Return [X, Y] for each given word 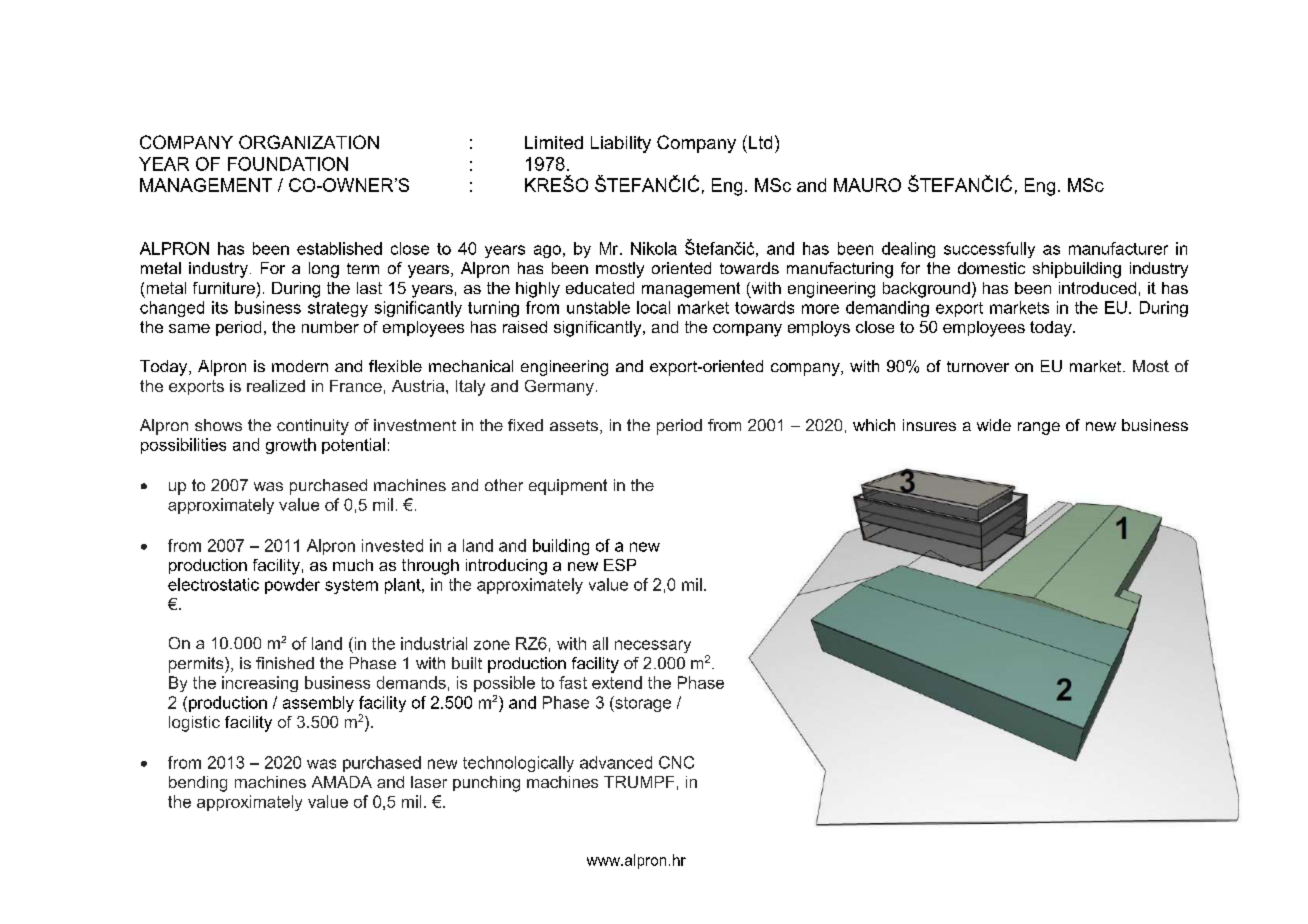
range [1039, 428]
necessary [653, 646]
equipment [568, 487]
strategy [338, 309]
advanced [616, 762]
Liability [621, 144]
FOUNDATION [288, 164]
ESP [620, 565]
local [653, 307]
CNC [676, 762]
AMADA [342, 782]
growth [291, 446]
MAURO [867, 185]
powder [292, 586]
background [926, 290]
